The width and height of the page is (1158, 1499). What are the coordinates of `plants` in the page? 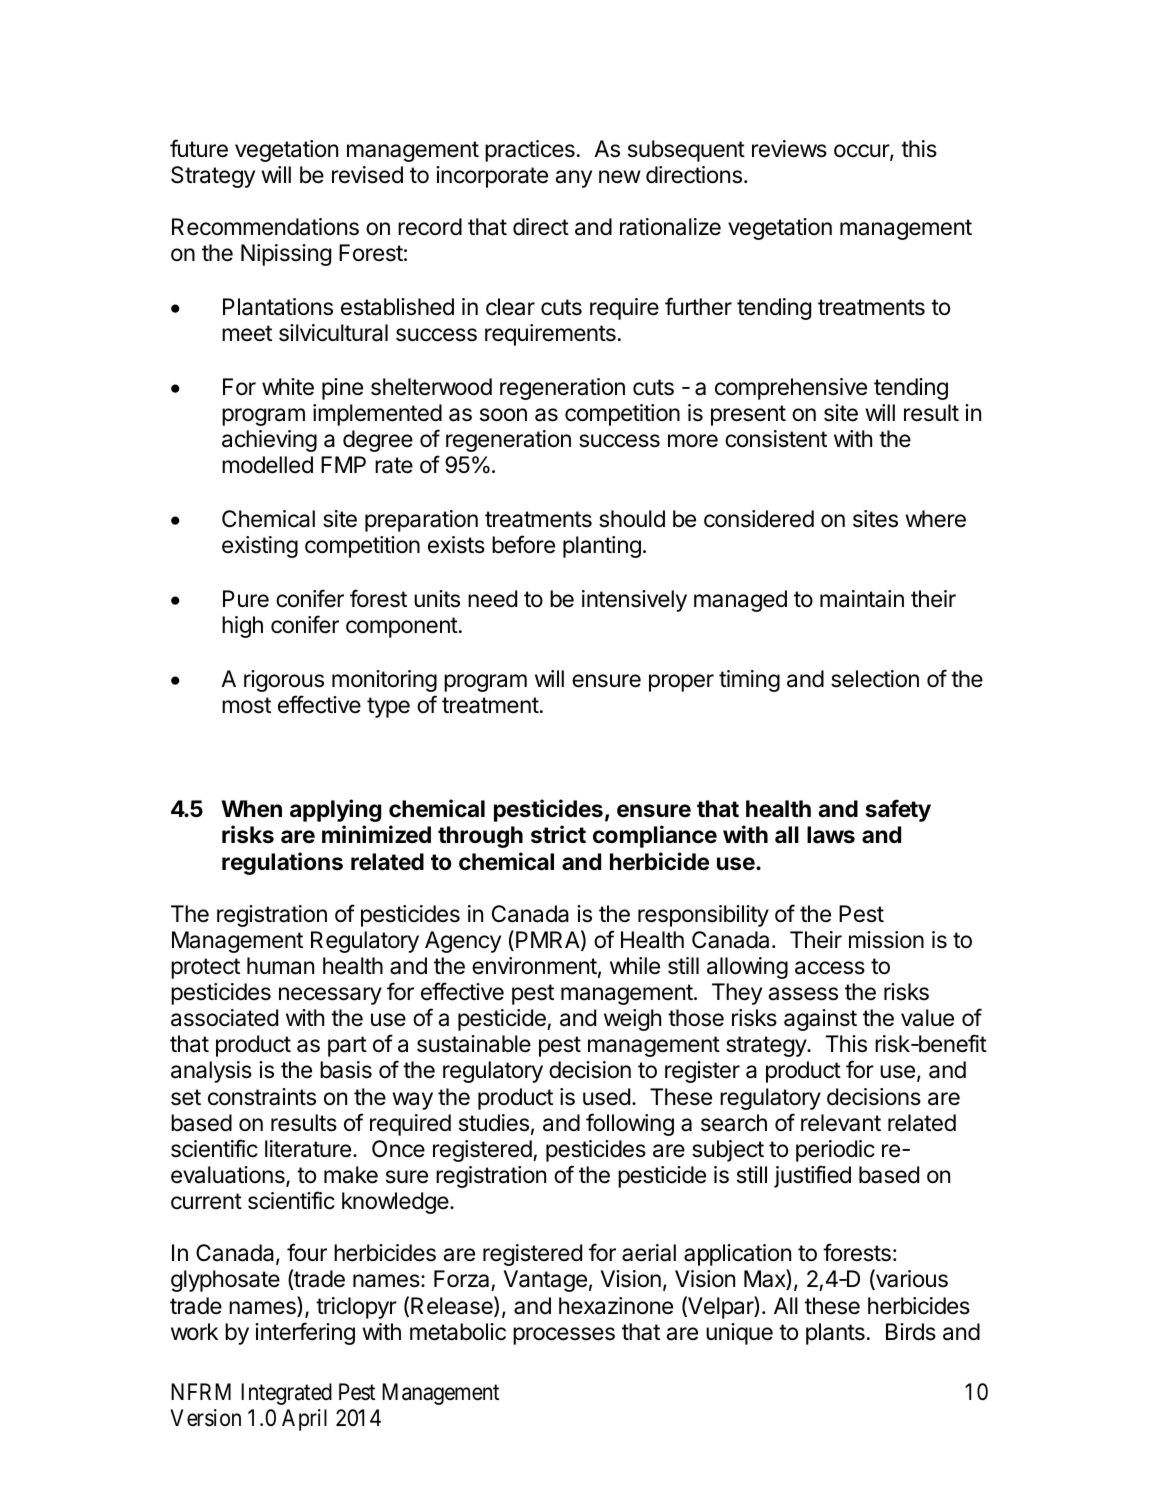 It's located at (835, 1334).
